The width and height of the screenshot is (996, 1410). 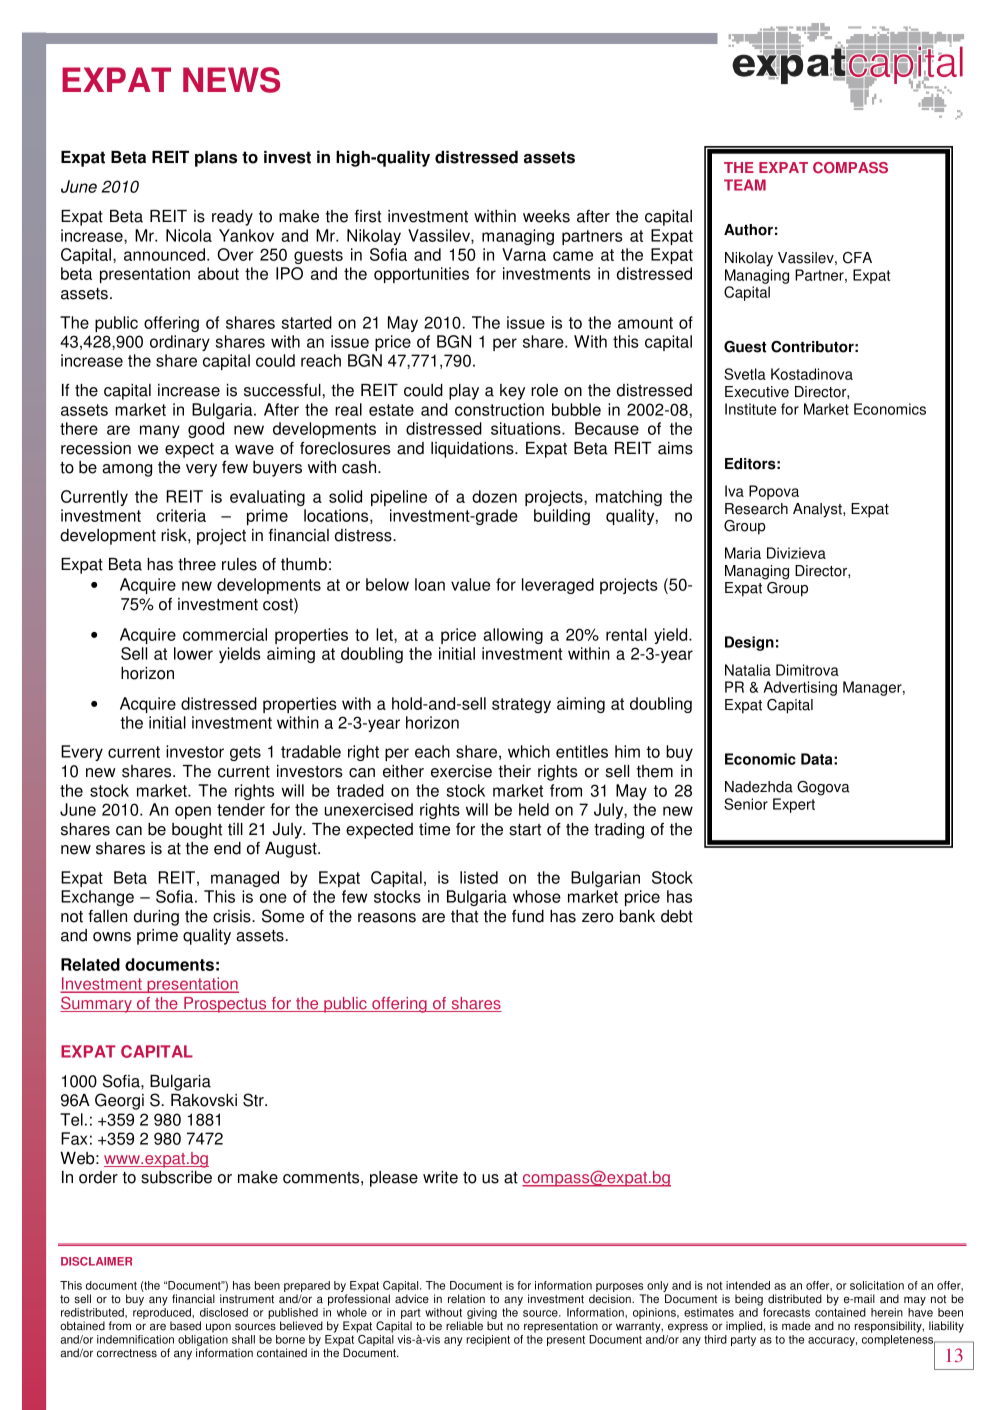 What do you see at coordinates (751, 409) in the screenshot?
I see `Institute` at bounding box center [751, 409].
